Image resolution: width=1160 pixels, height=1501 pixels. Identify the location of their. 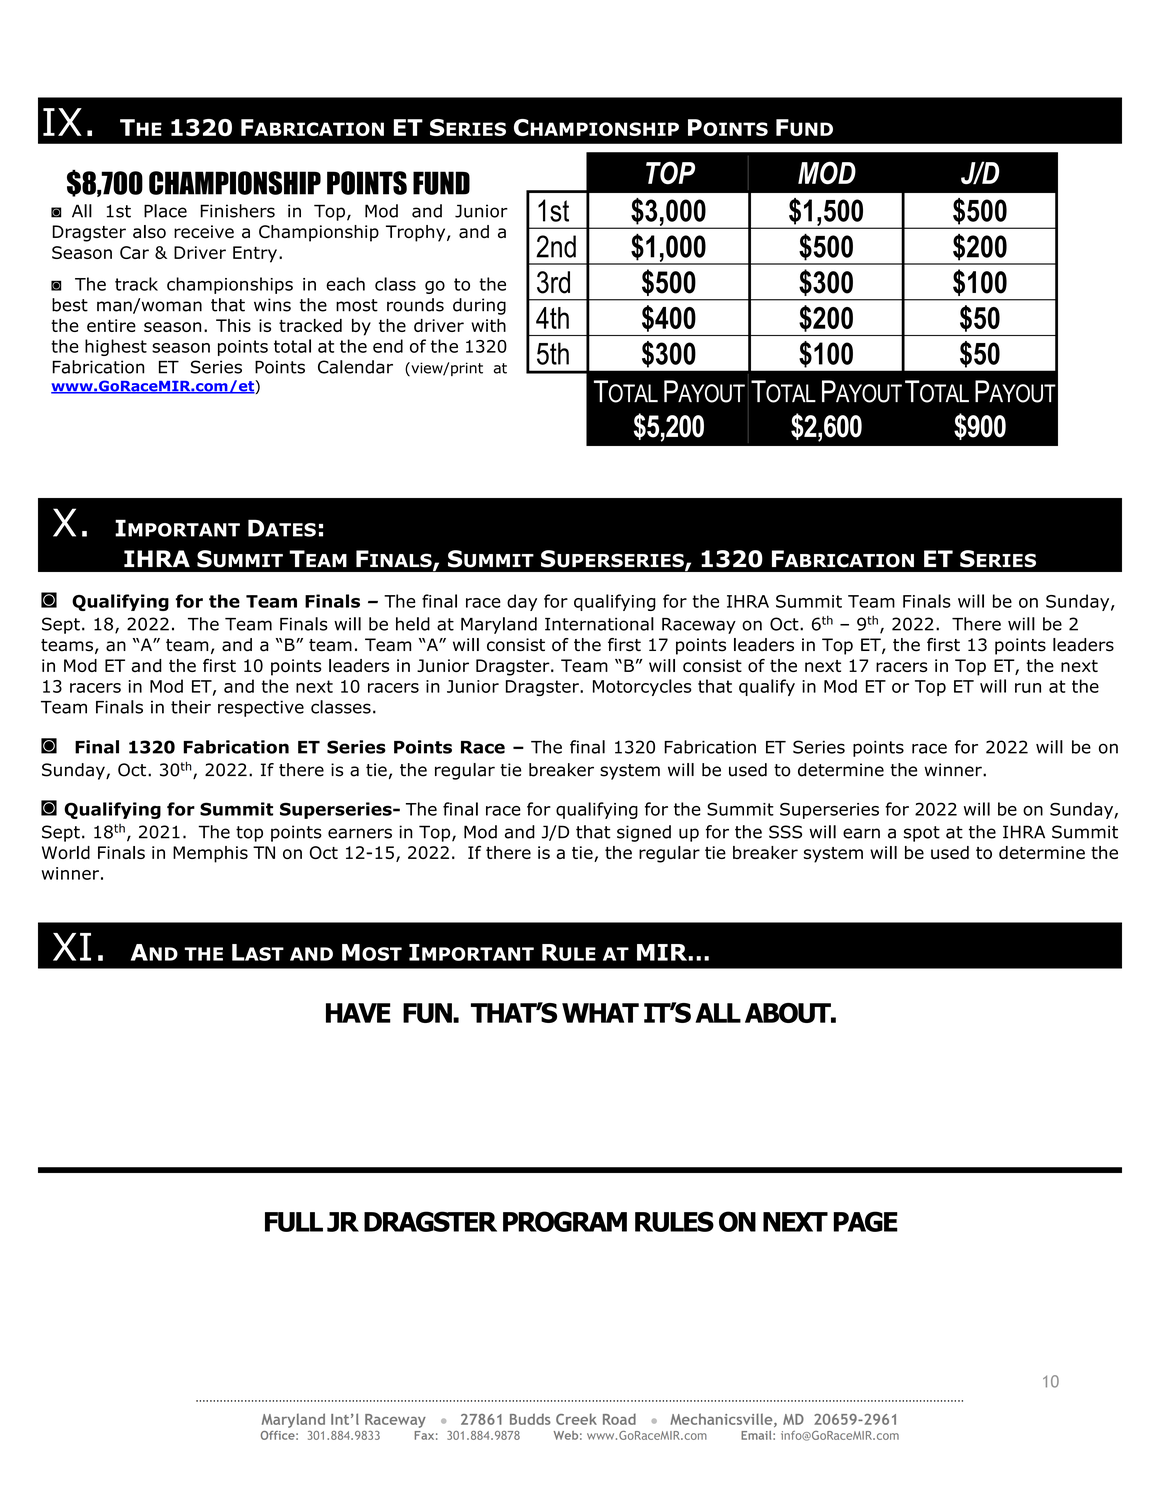
(191, 707).
